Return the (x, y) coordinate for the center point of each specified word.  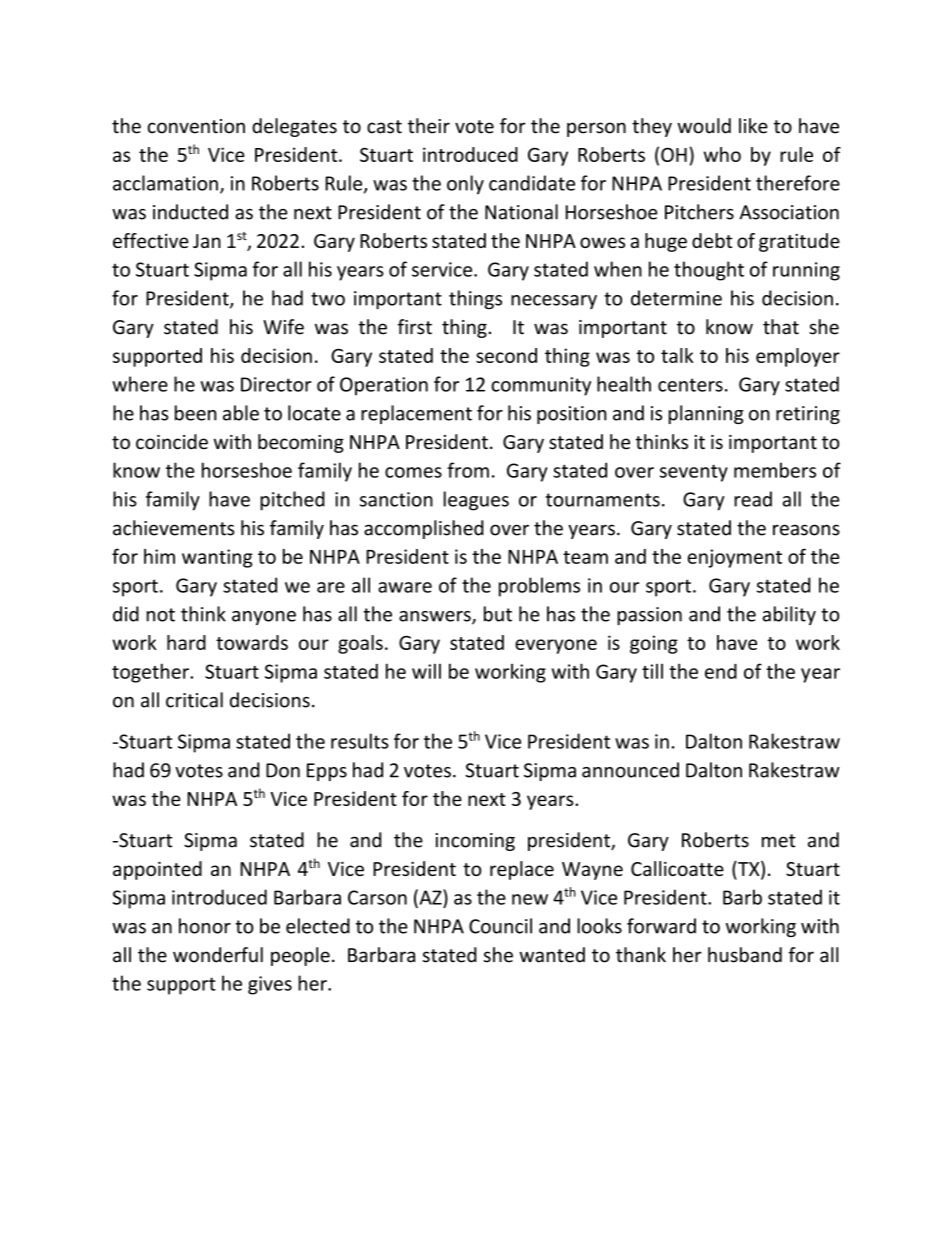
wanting (217, 558)
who (722, 154)
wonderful (218, 955)
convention (196, 126)
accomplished (424, 529)
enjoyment (735, 558)
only (465, 185)
